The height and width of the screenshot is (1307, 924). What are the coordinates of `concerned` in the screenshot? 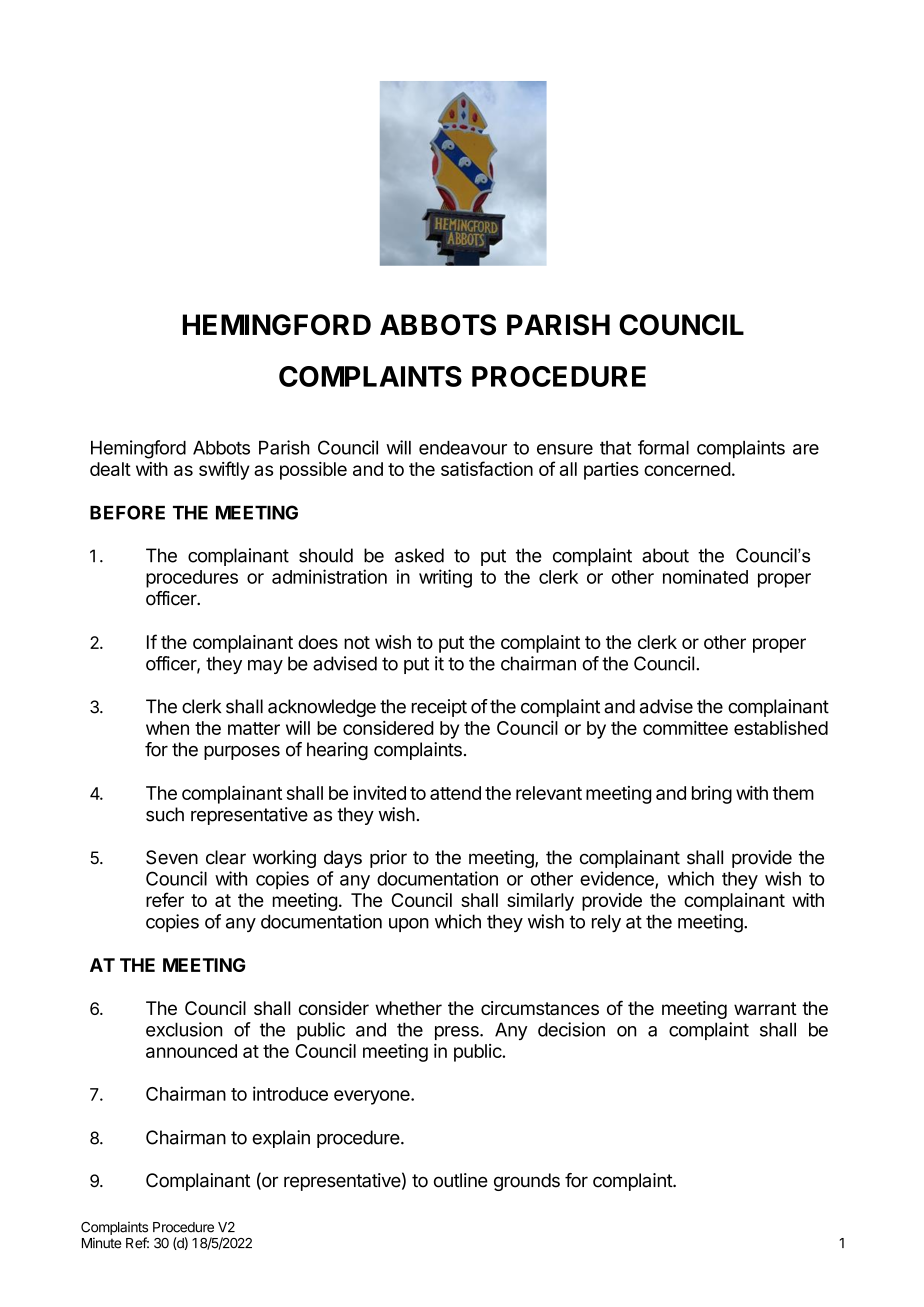 It's located at (687, 469).
